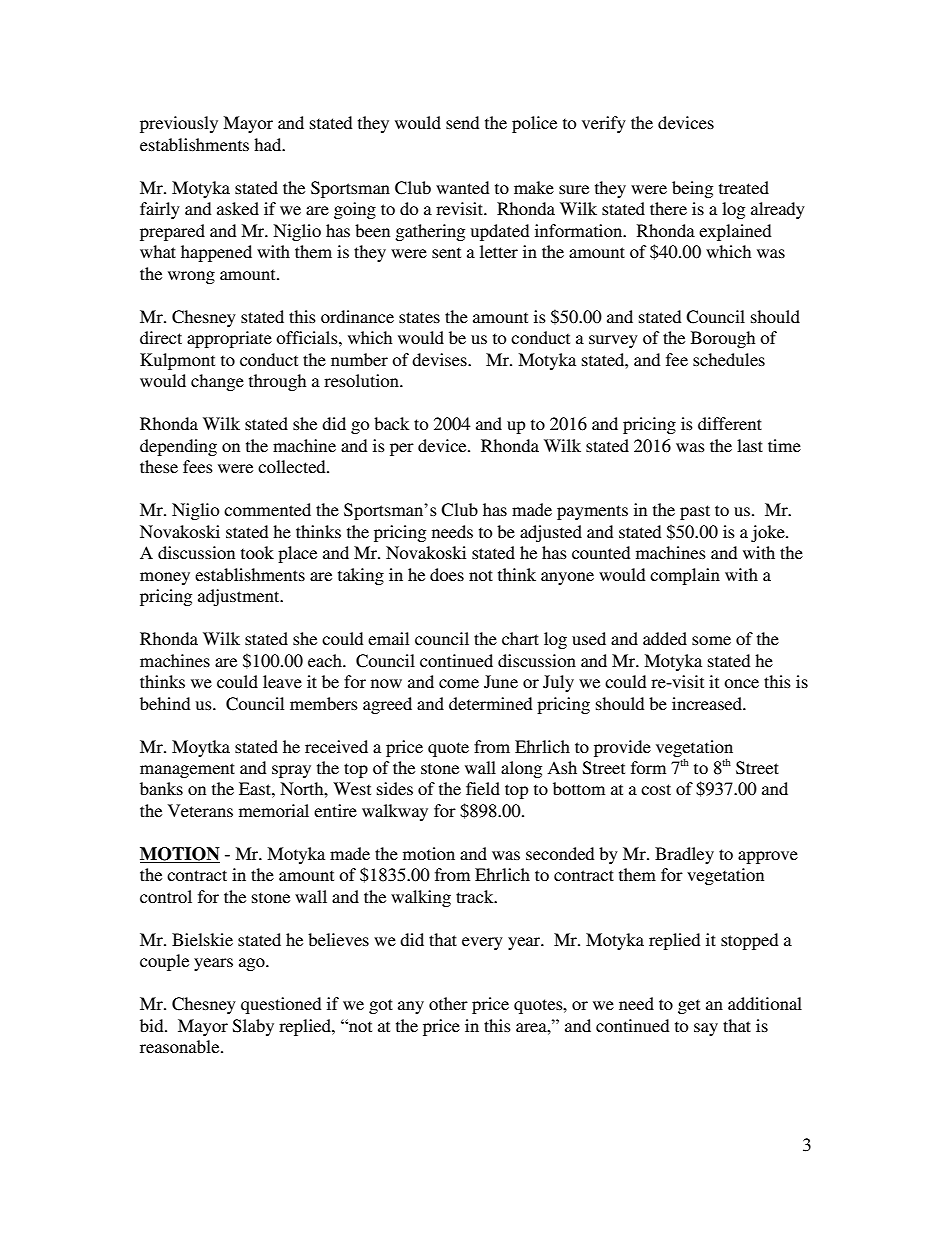 Image resolution: width=952 pixels, height=1233 pixels. Describe the element at coordinates (402, 449) in the screenshot. I see `per` at that location.
